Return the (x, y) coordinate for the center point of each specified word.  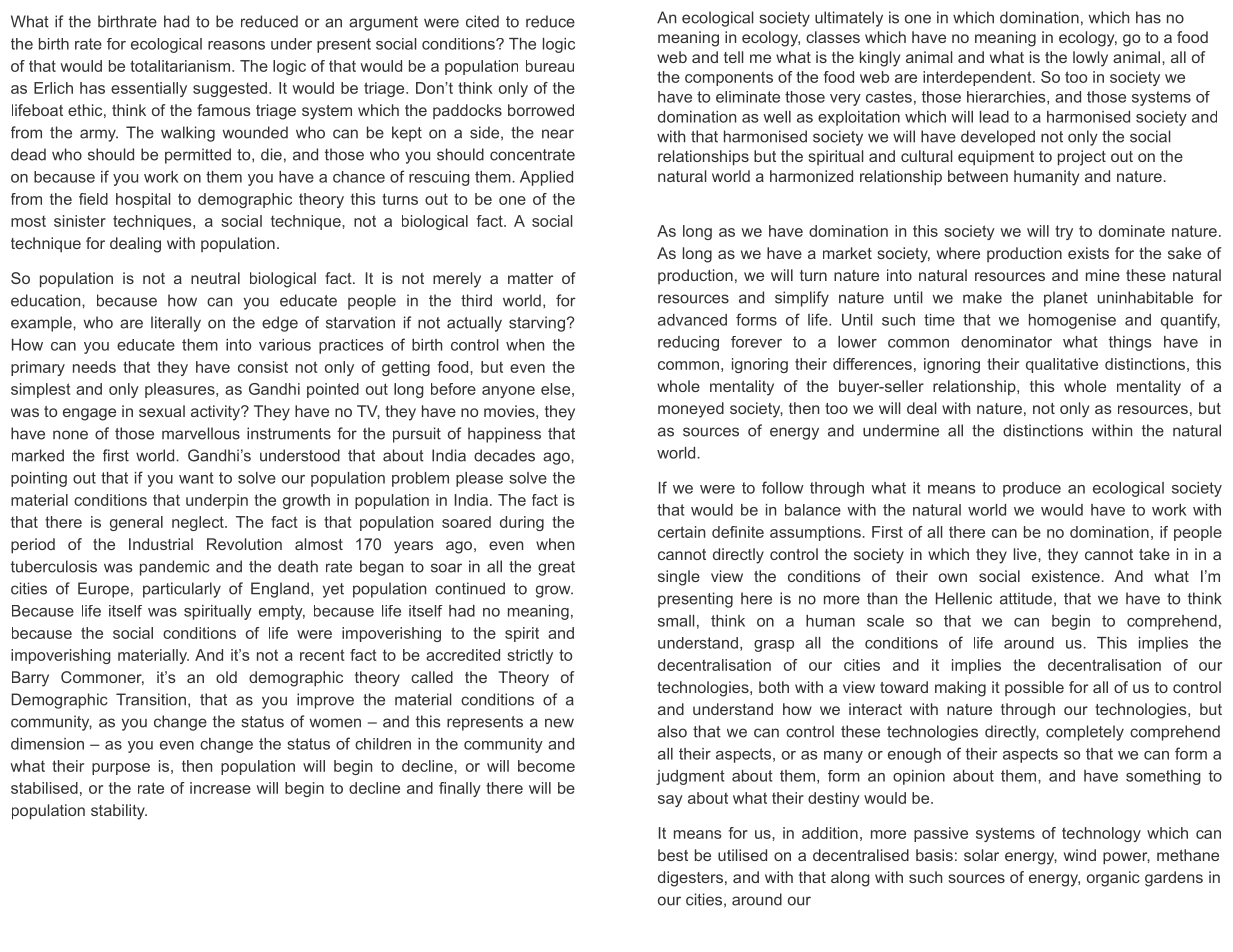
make (982, 297)
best (673, 855)
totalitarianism (181, 66)
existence (1067, 576)
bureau (550, 66)
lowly (1090, 59)
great (556, 568)
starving (537, 324)
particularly (182, 590)
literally (176, 324)
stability (119, 812)
